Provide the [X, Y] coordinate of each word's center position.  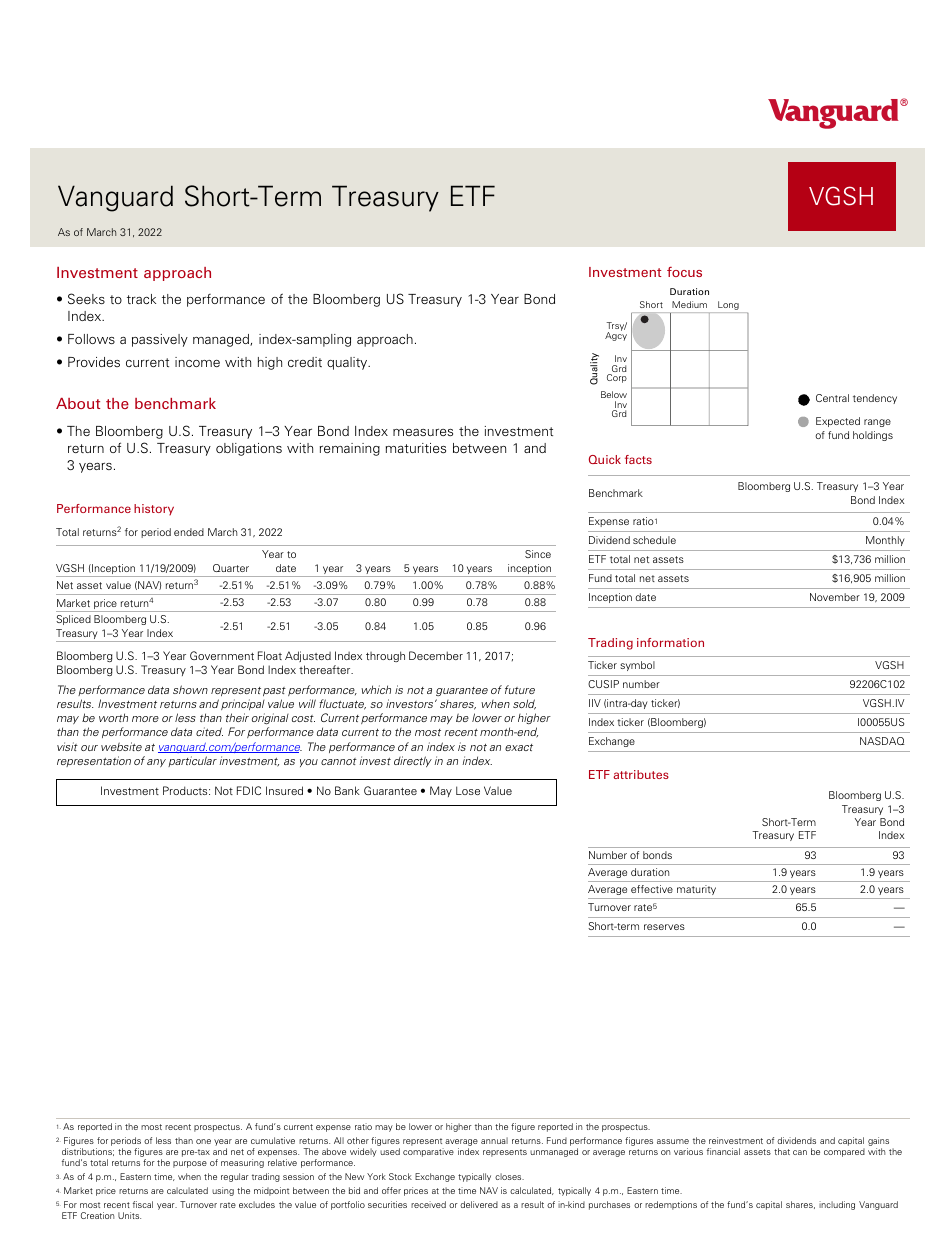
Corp [617, 378]
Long [728, 305]
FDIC [249, 790]
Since [538, 554]
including [837, 1205]
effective [652, 889]
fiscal [143, 1204]
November [835, 597]
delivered [479, 1204]
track [141, 299]
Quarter [231, 568]
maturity [696, 890]
